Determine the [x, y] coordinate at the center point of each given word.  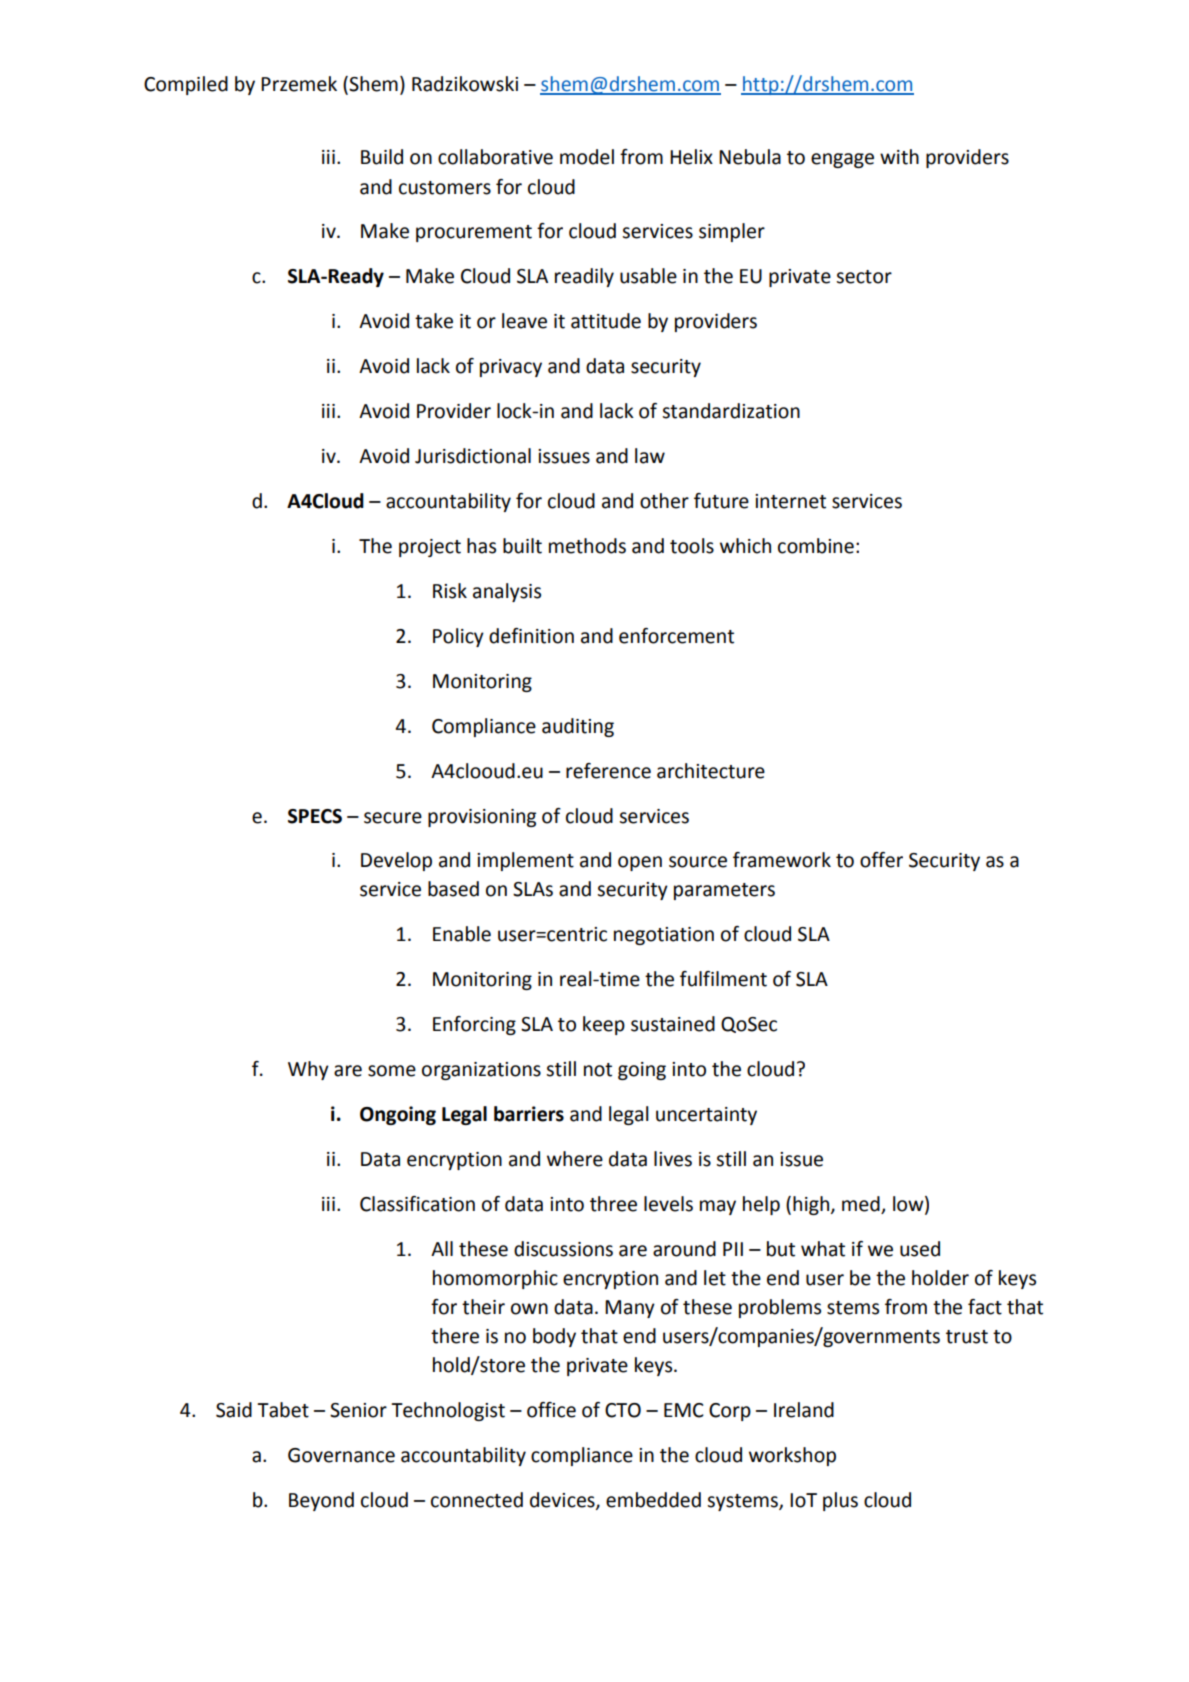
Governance [341, 1455]
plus [840, 1501]
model [587, 157]
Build [382, 157]
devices [563, 1500]
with [899, 157]
